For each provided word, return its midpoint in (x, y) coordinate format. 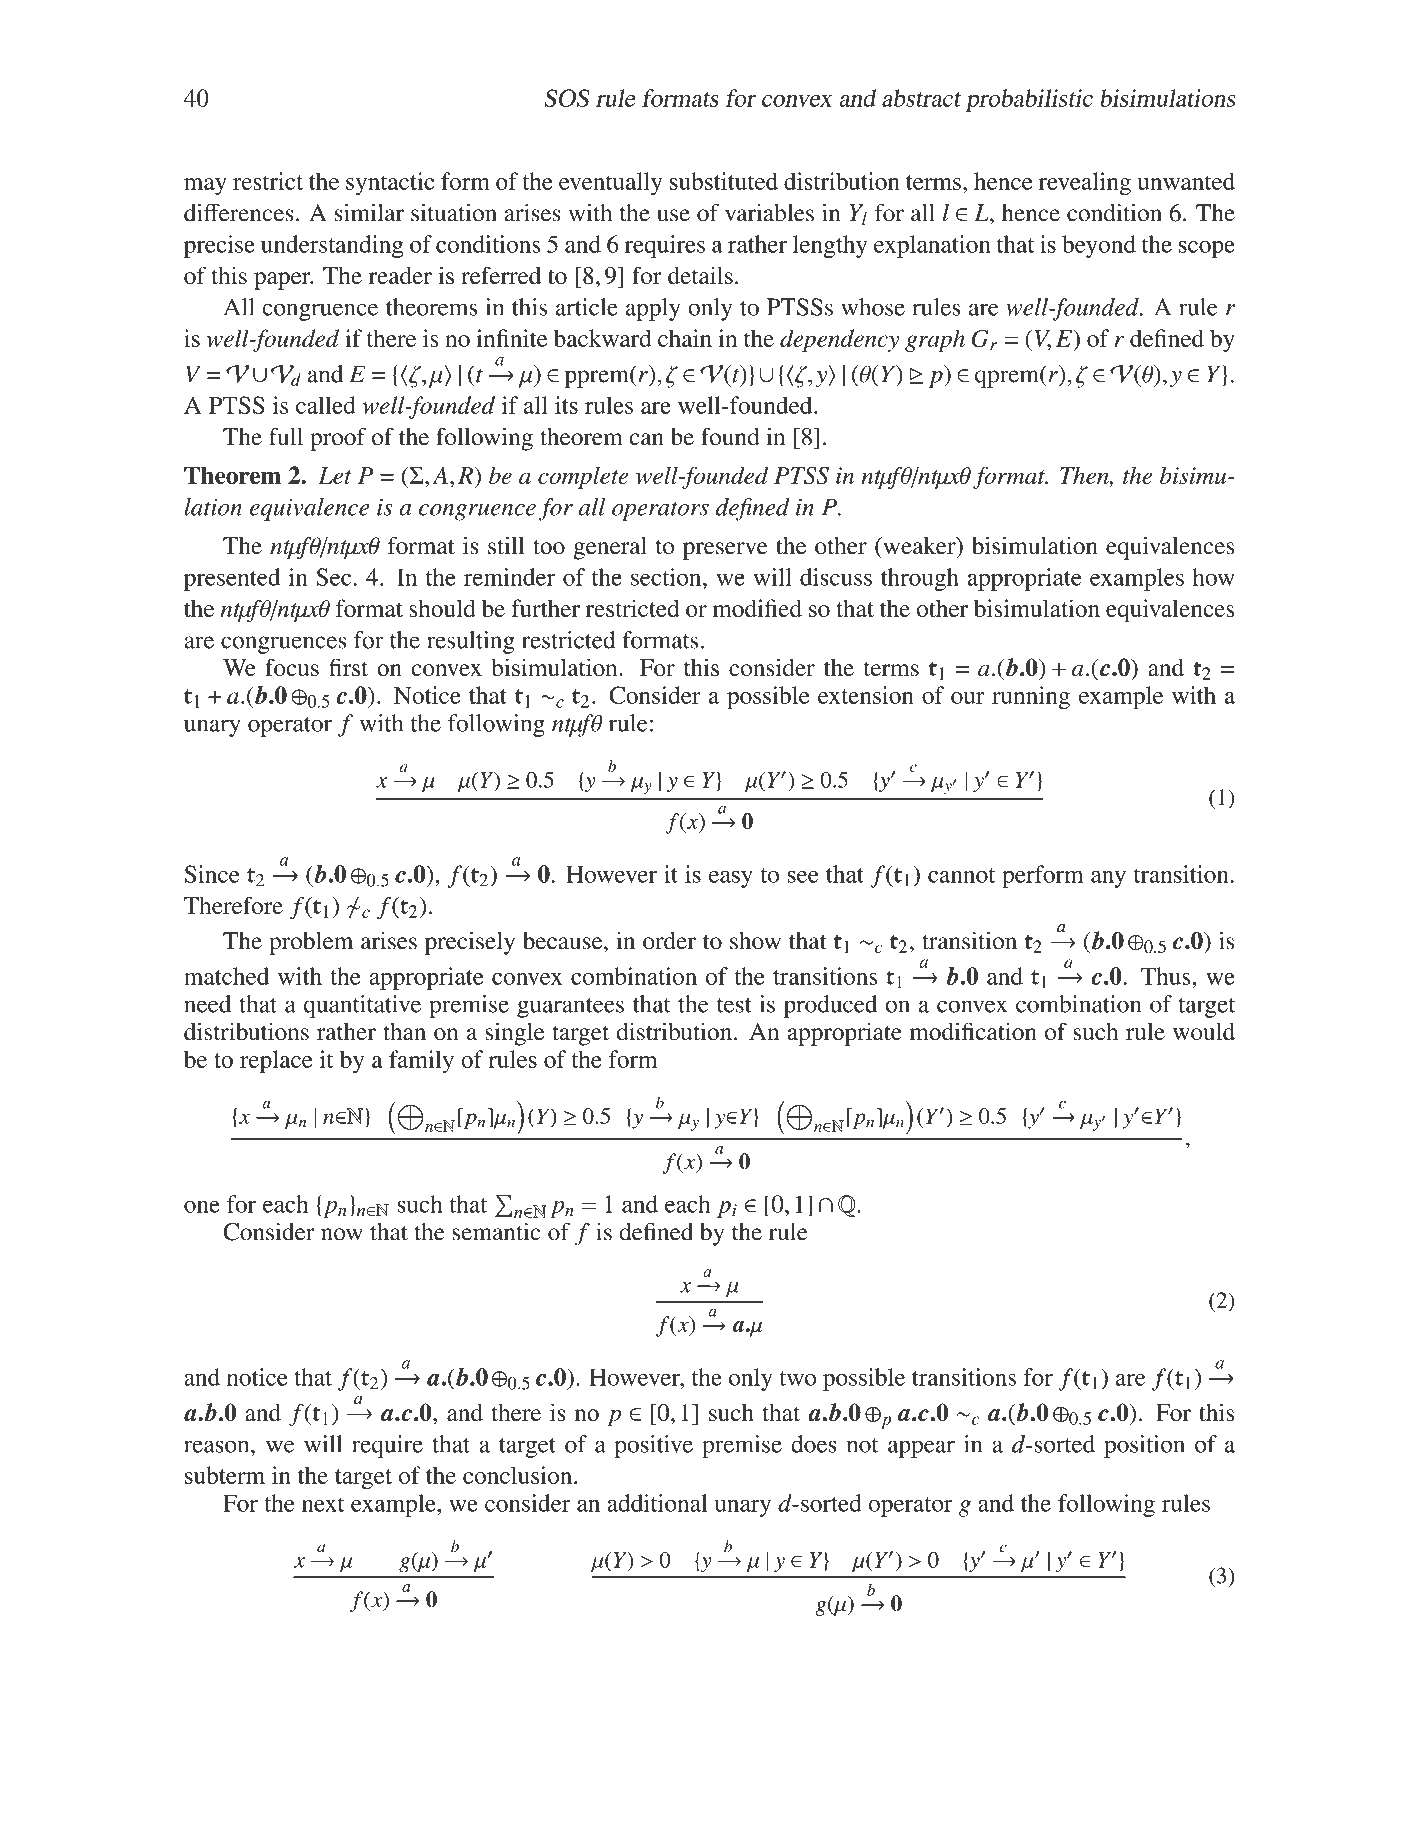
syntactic (390, 183)
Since (212, 874)
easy (731, 879)
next (323, 1504)
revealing (1085, 183)
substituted (724, 181)
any (1108, 879)
